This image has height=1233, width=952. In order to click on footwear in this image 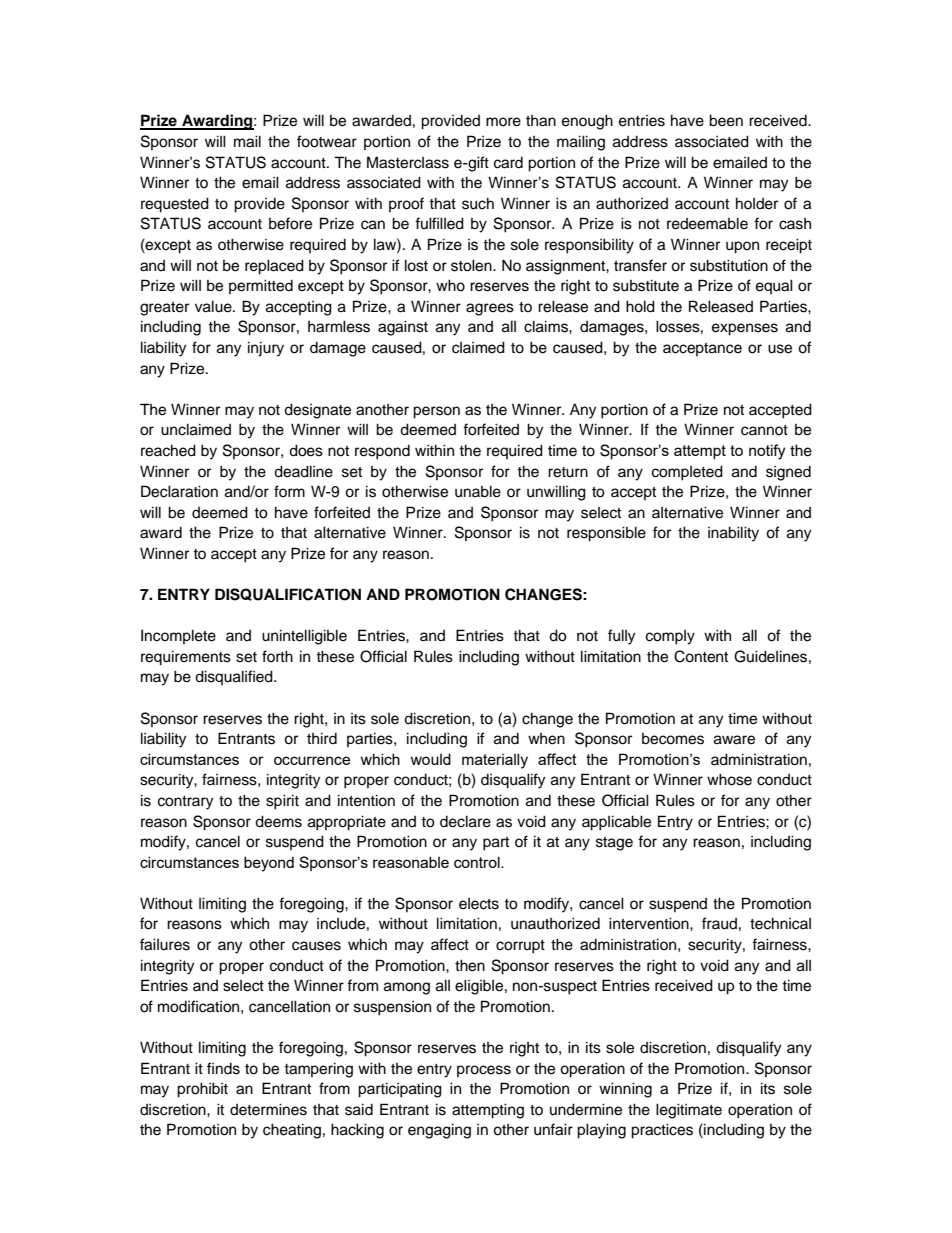, I will do `click(327, 141)`.
